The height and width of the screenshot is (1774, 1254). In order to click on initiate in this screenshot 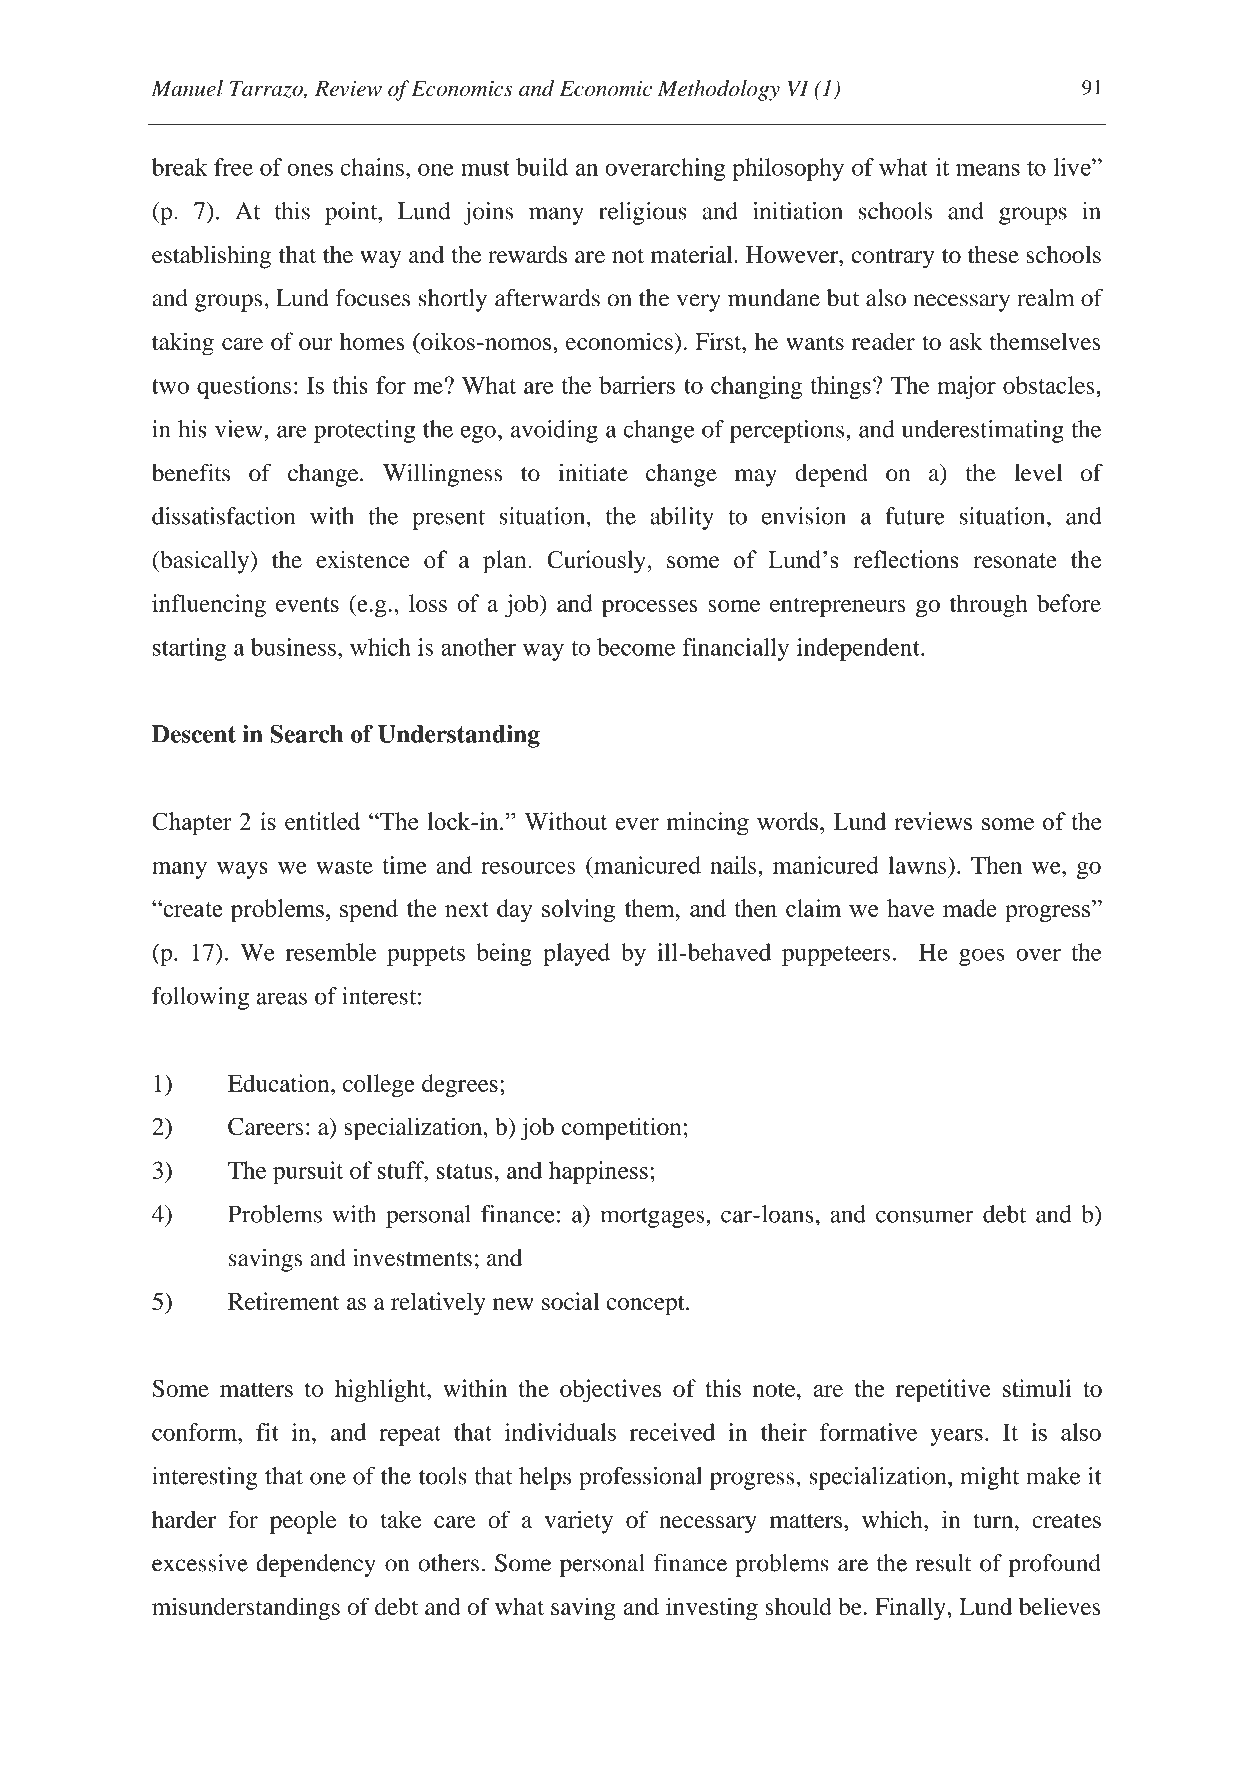, I will do `click(593, 473)`.
